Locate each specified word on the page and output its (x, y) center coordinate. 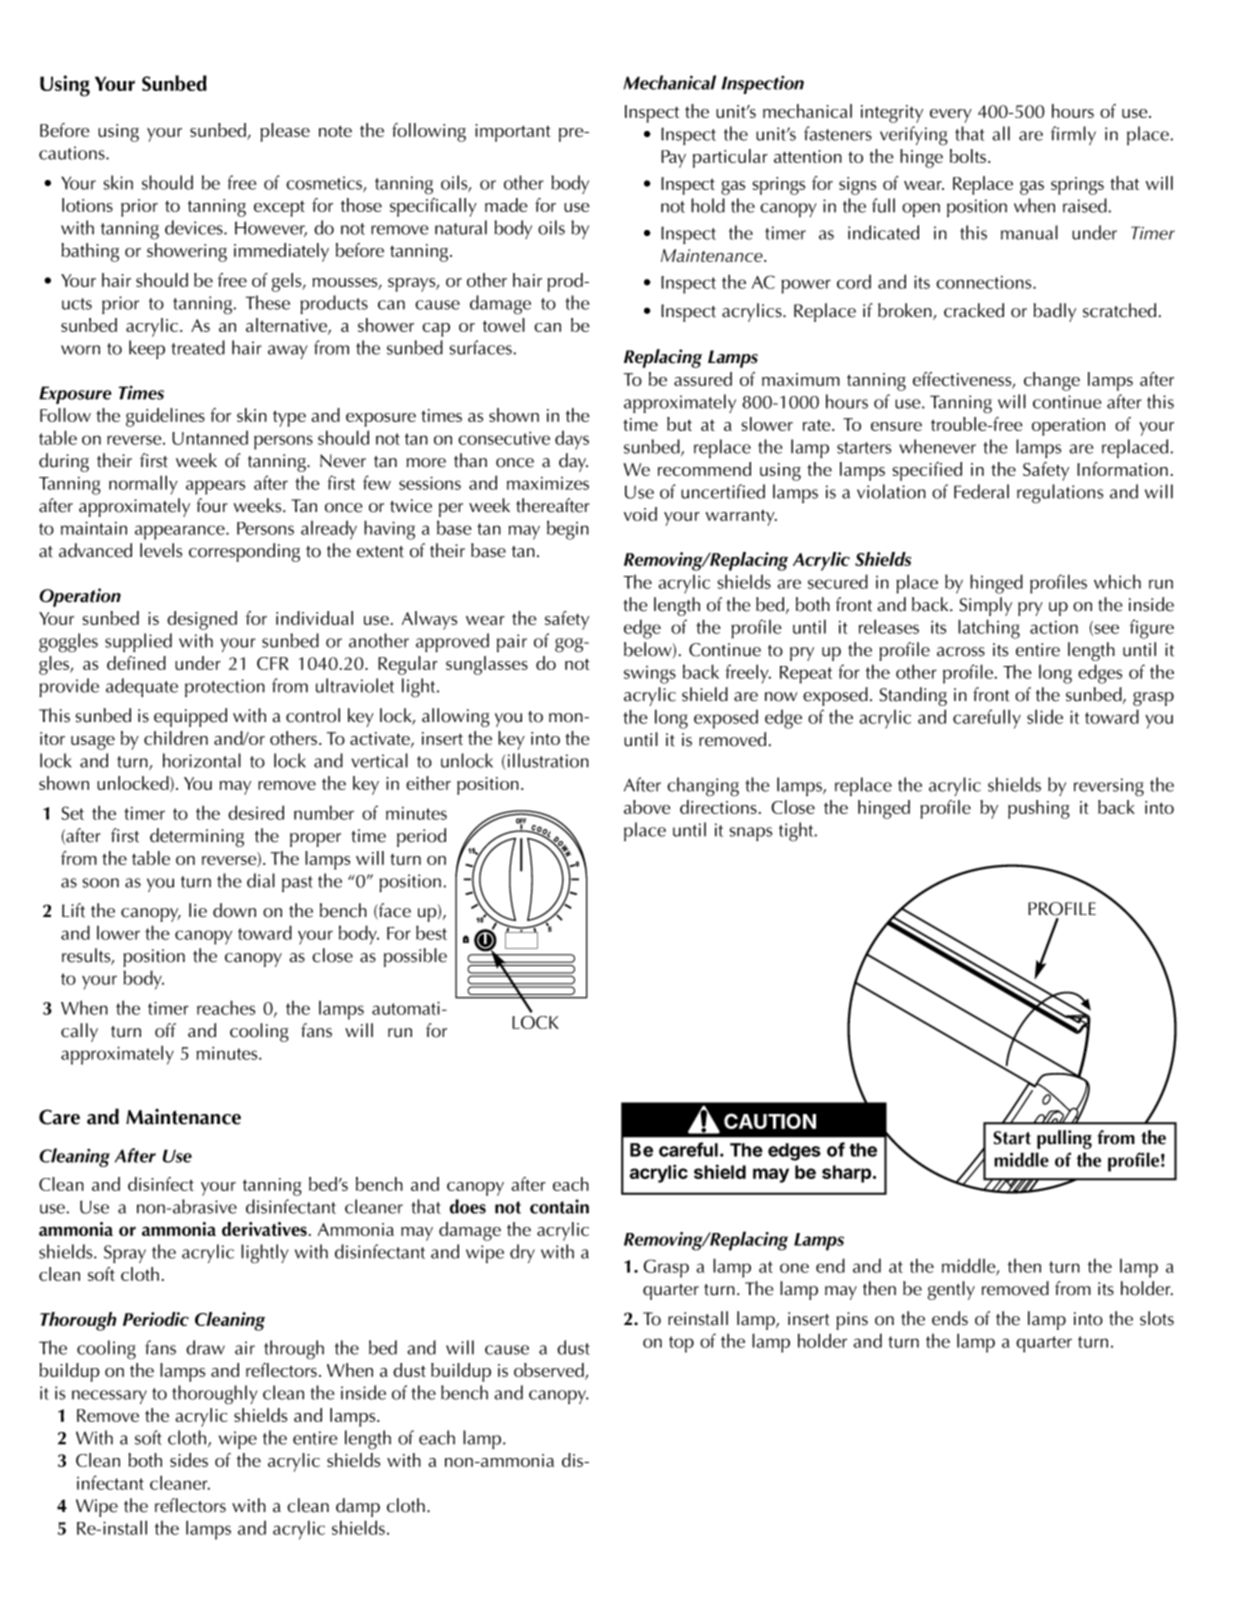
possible (415, 957)
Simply (985, 606)
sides (189, 1460)
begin (568, 530)
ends (950, 1318)
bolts (969, 156)
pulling (1064, 1139)
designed (202, 620)
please (285, 132)
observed (550, 1371)
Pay (673, 159)
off (165, 1030)
